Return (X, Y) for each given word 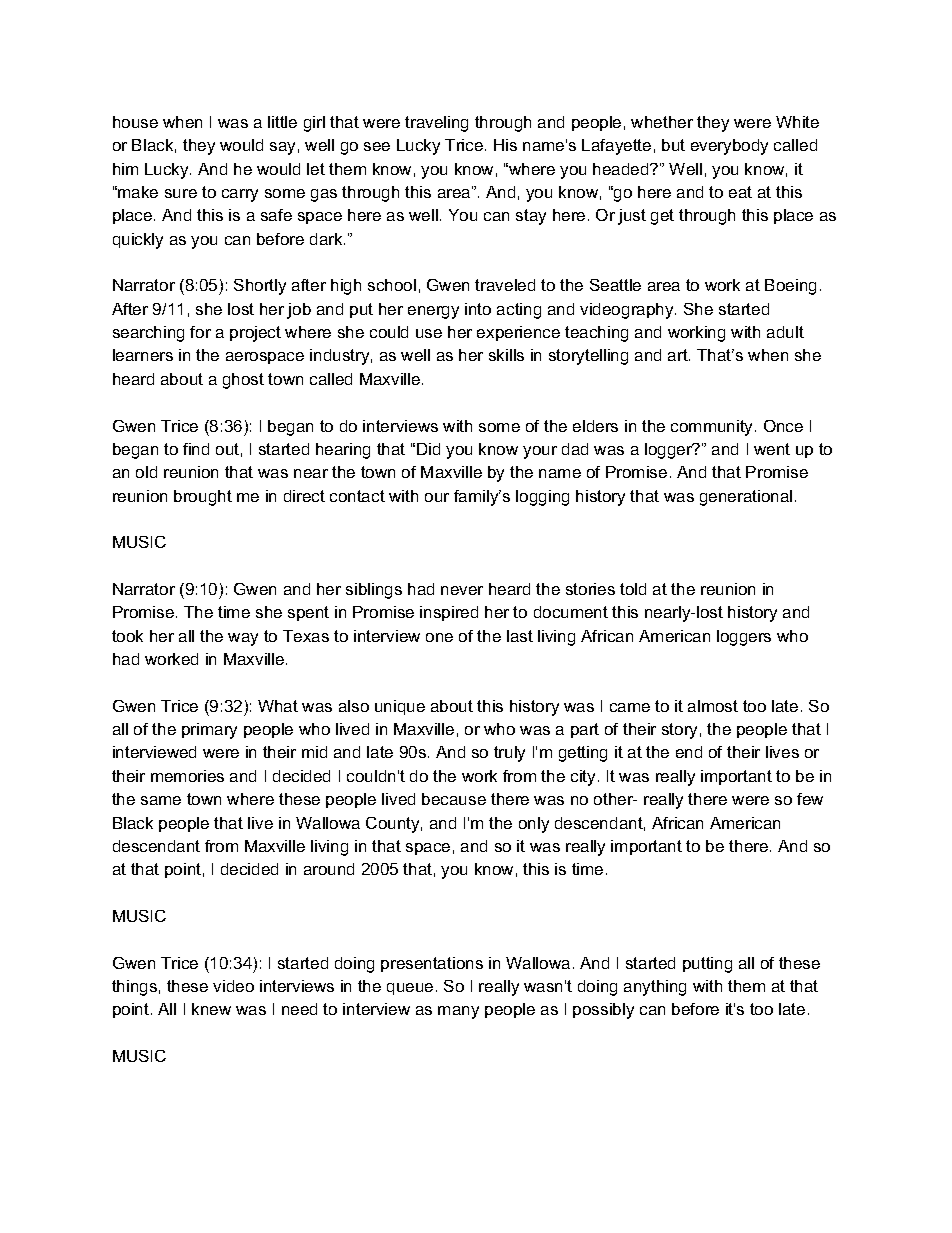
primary (209, 731)
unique (400, 707)
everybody (729, 147)
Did (428, 449)
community (713, 428)
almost (713, 706)
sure (181, 193)
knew (211, 1009)
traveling (436, 124)
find (196, 449)
